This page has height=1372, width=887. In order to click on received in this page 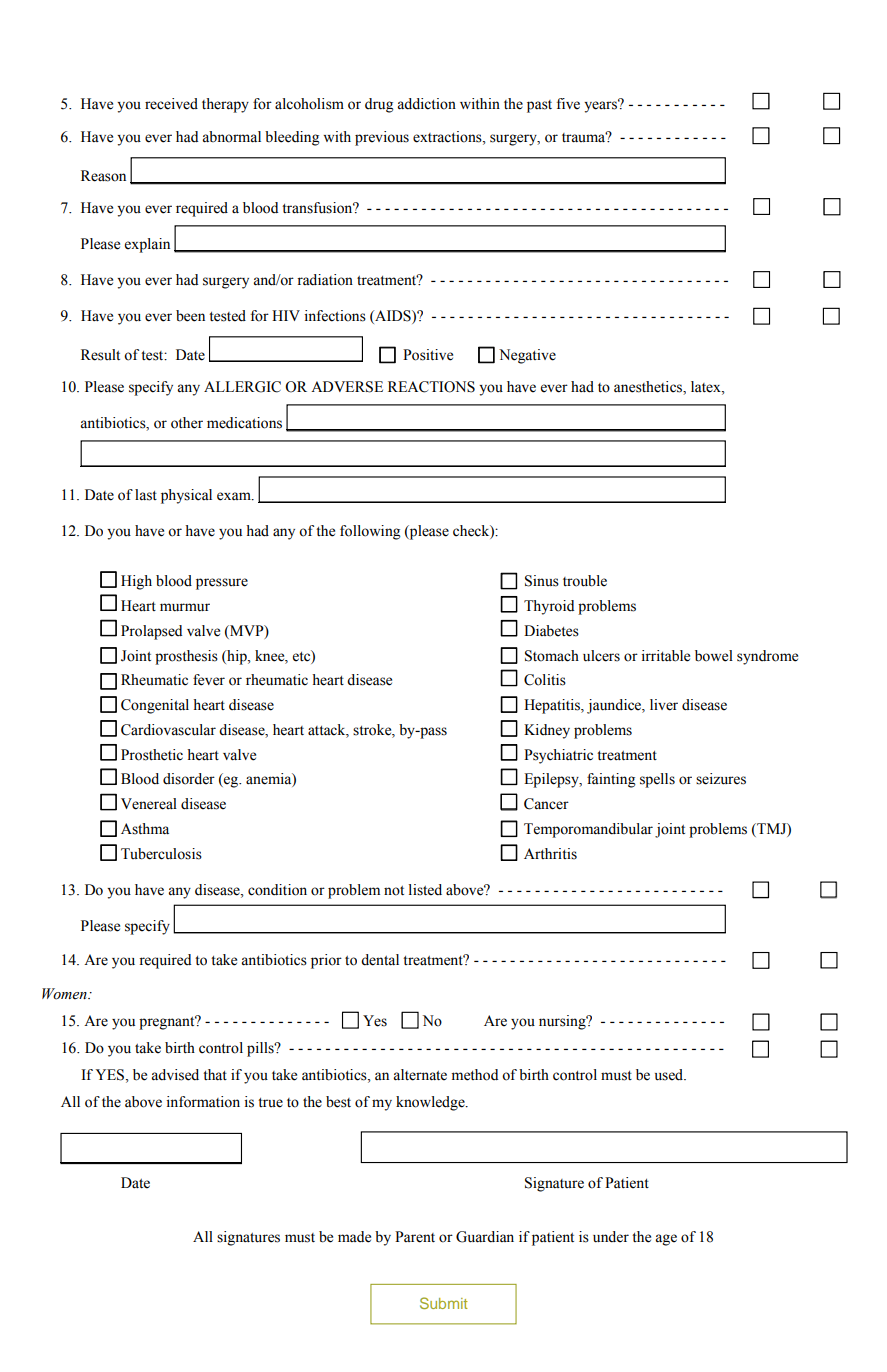, I will do `click(171, 104)`.
